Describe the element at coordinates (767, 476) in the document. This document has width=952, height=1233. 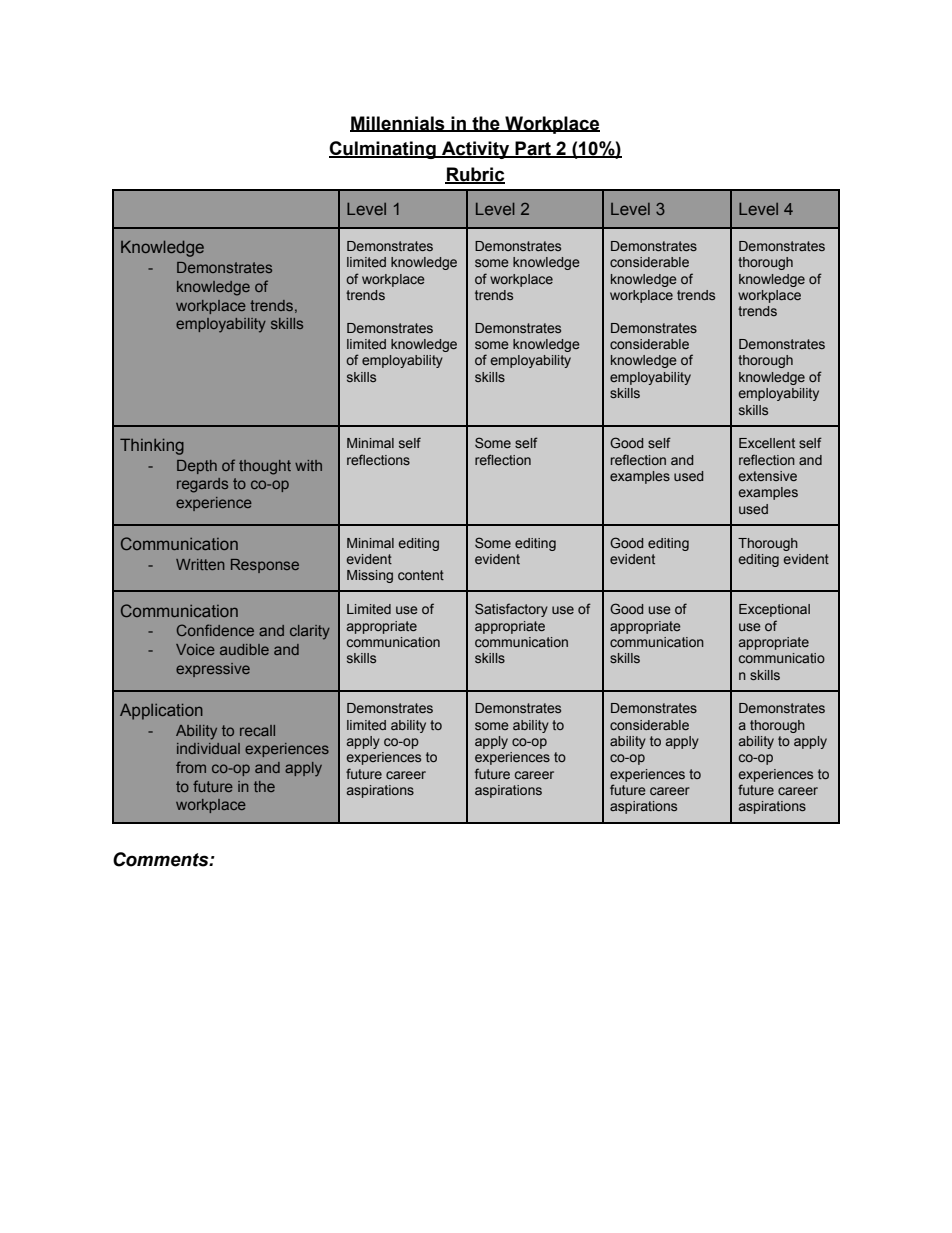
I see `extensive` at that location.
